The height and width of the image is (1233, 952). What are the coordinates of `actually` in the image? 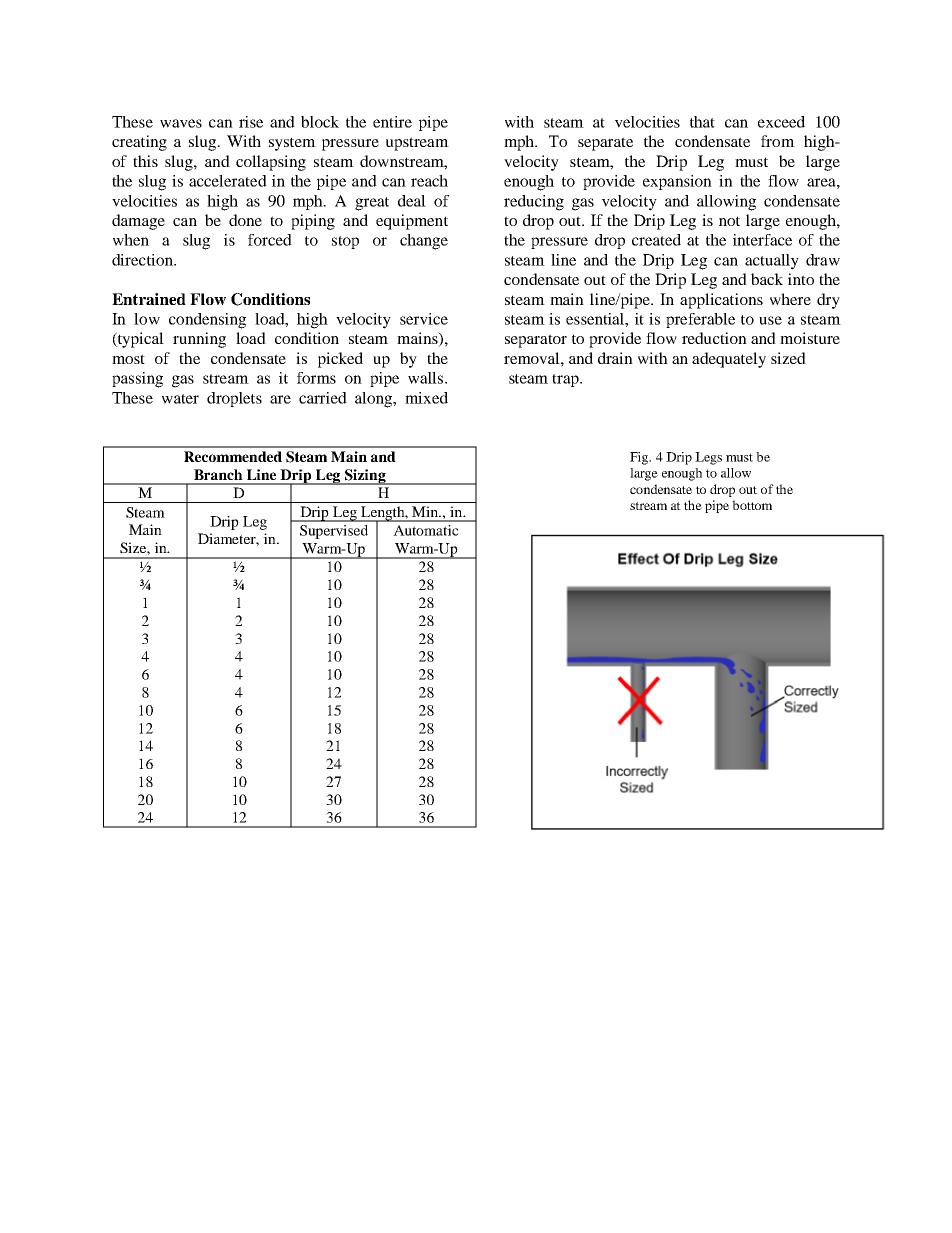 It's located at (772, 262).
